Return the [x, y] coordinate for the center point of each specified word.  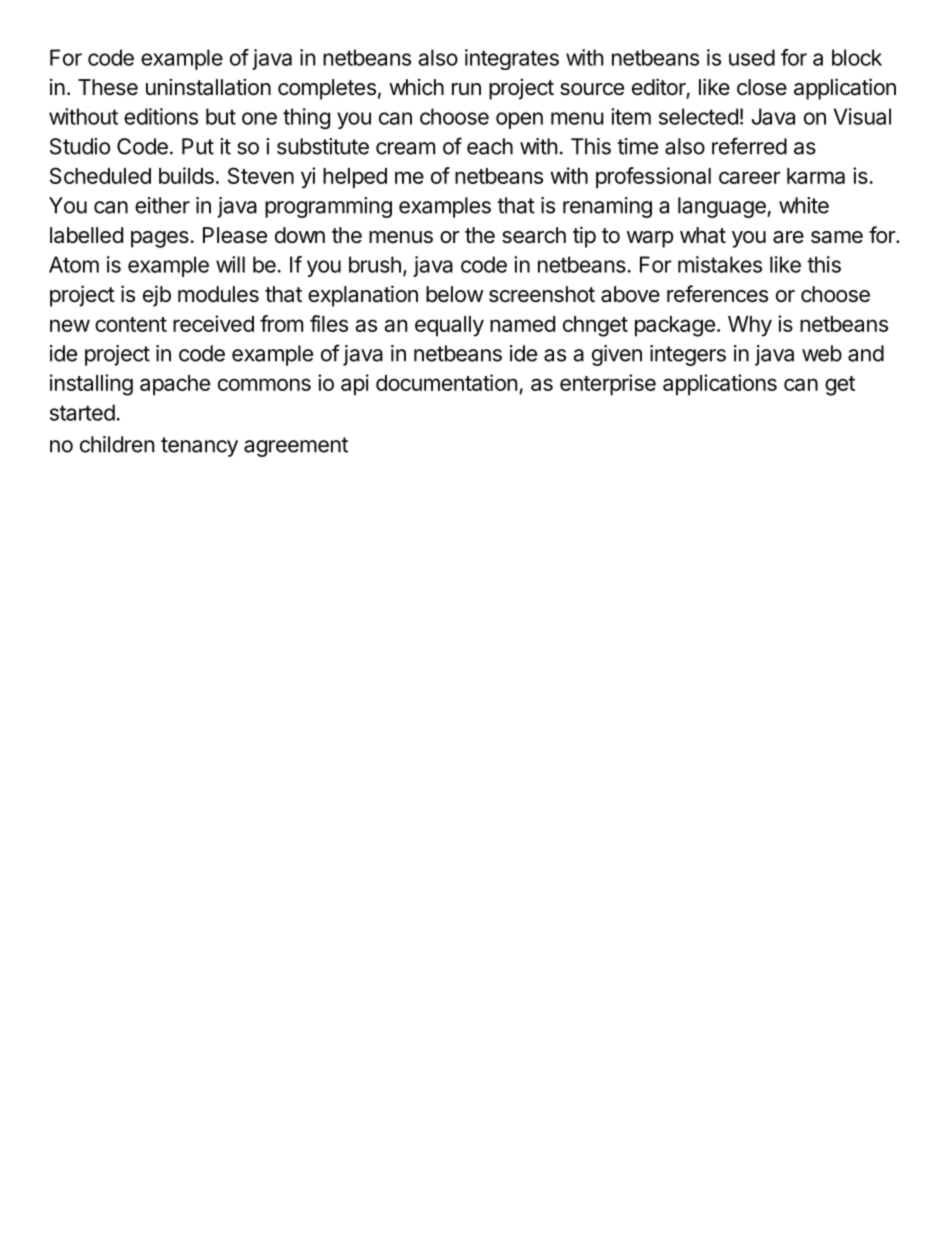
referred [749, 146]
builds [186, 175]
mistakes [720, 264]
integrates [512, 59]
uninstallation [208, 87]
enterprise [608, 385]
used [752, 57]
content [131, 324]
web [822, 353]
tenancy [199, 447]
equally [449, 326]
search [534, 235]
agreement [296, 447]
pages [160, 239]
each [490, 146]
